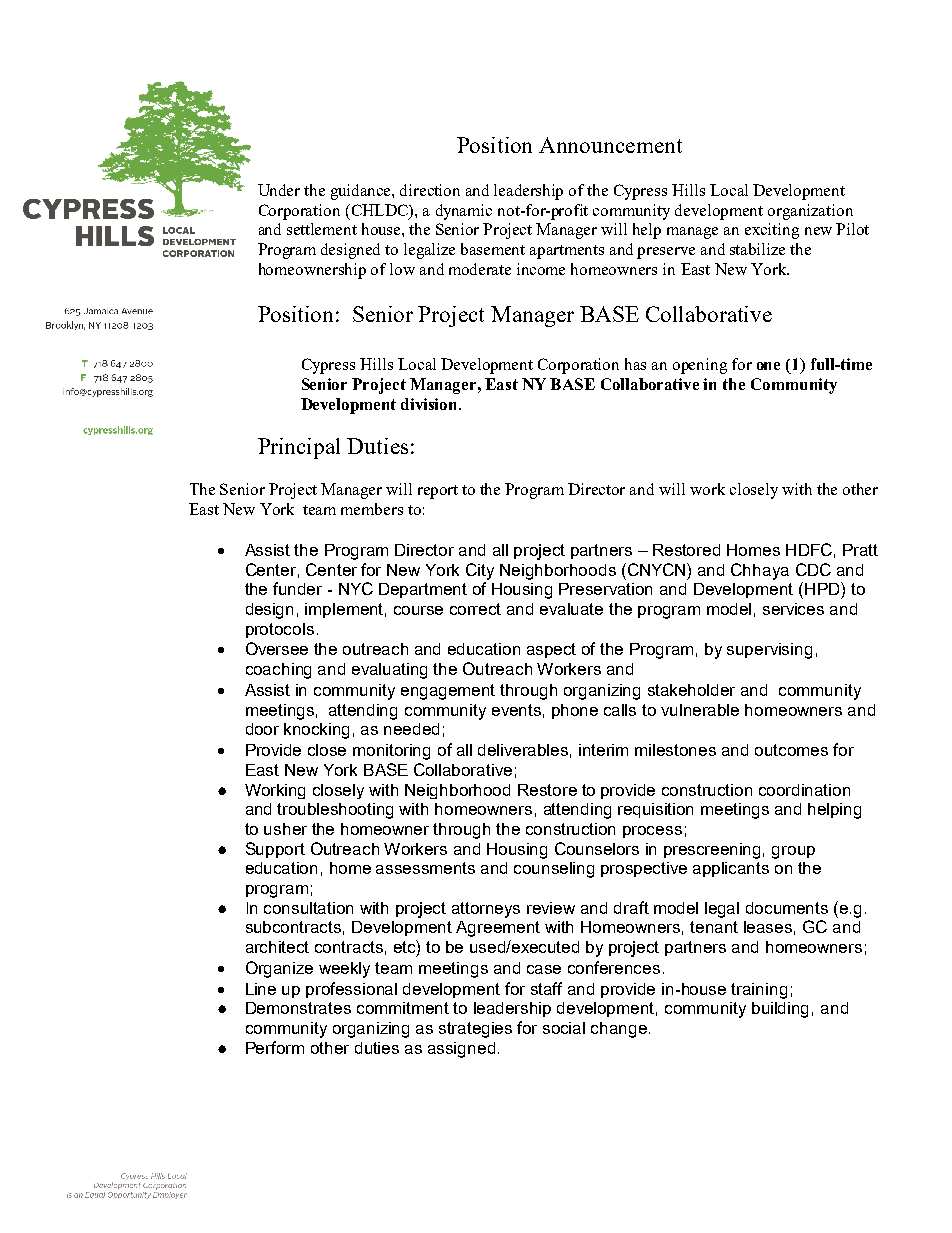  What do you see at coordinates (793, 609) in the screenshot?
I see `services` at bounding box center [793, 609].
